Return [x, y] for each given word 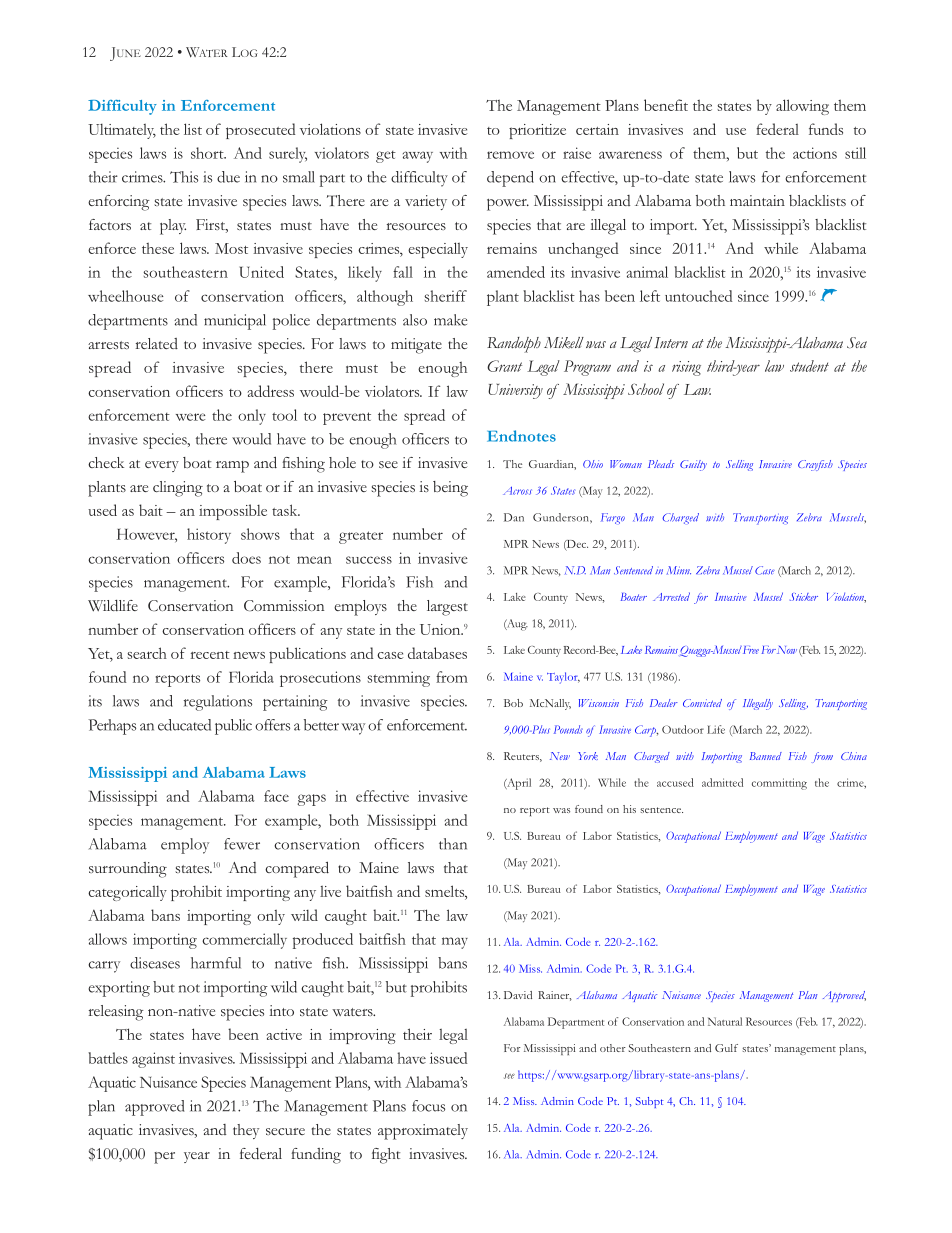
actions [815, 153]
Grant [504, 366]
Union [441, 629]
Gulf [726, 1048]
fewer [242, 844]
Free [749, 650]
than [453, 844]
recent [210, 655]
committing [779, 784]
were [190, 417]
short [208, 153]
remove [510, 155]
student [809, 366]
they [246, 1131]
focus [428, 1106]
